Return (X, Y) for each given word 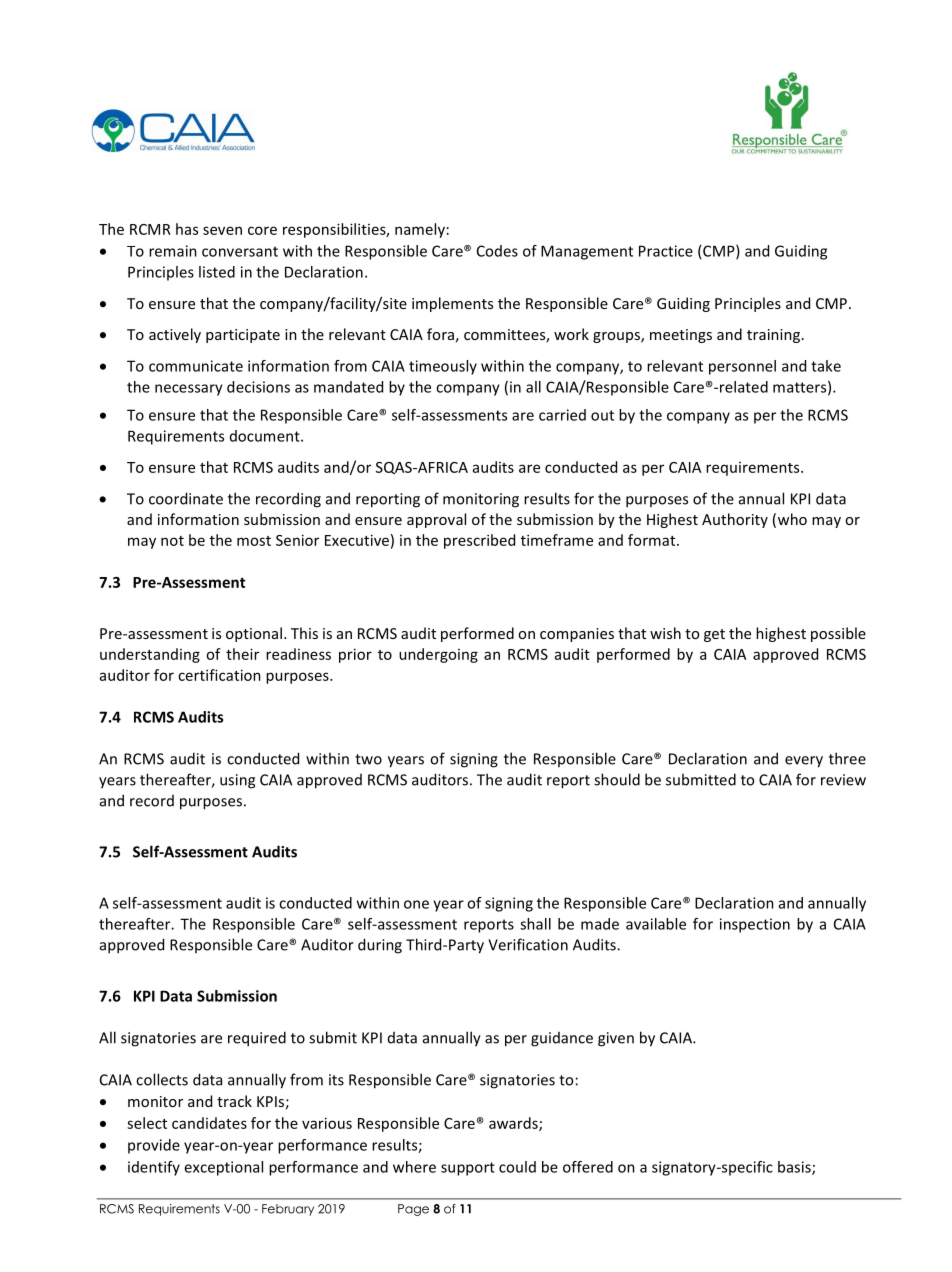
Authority (735, 520)
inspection (755, 925)
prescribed (479, 541)
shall (535, 924)
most (254, 541)
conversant (240, 251)
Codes (497, 251)
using (237, 781)
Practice (666, 251)
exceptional (223, 1168)
